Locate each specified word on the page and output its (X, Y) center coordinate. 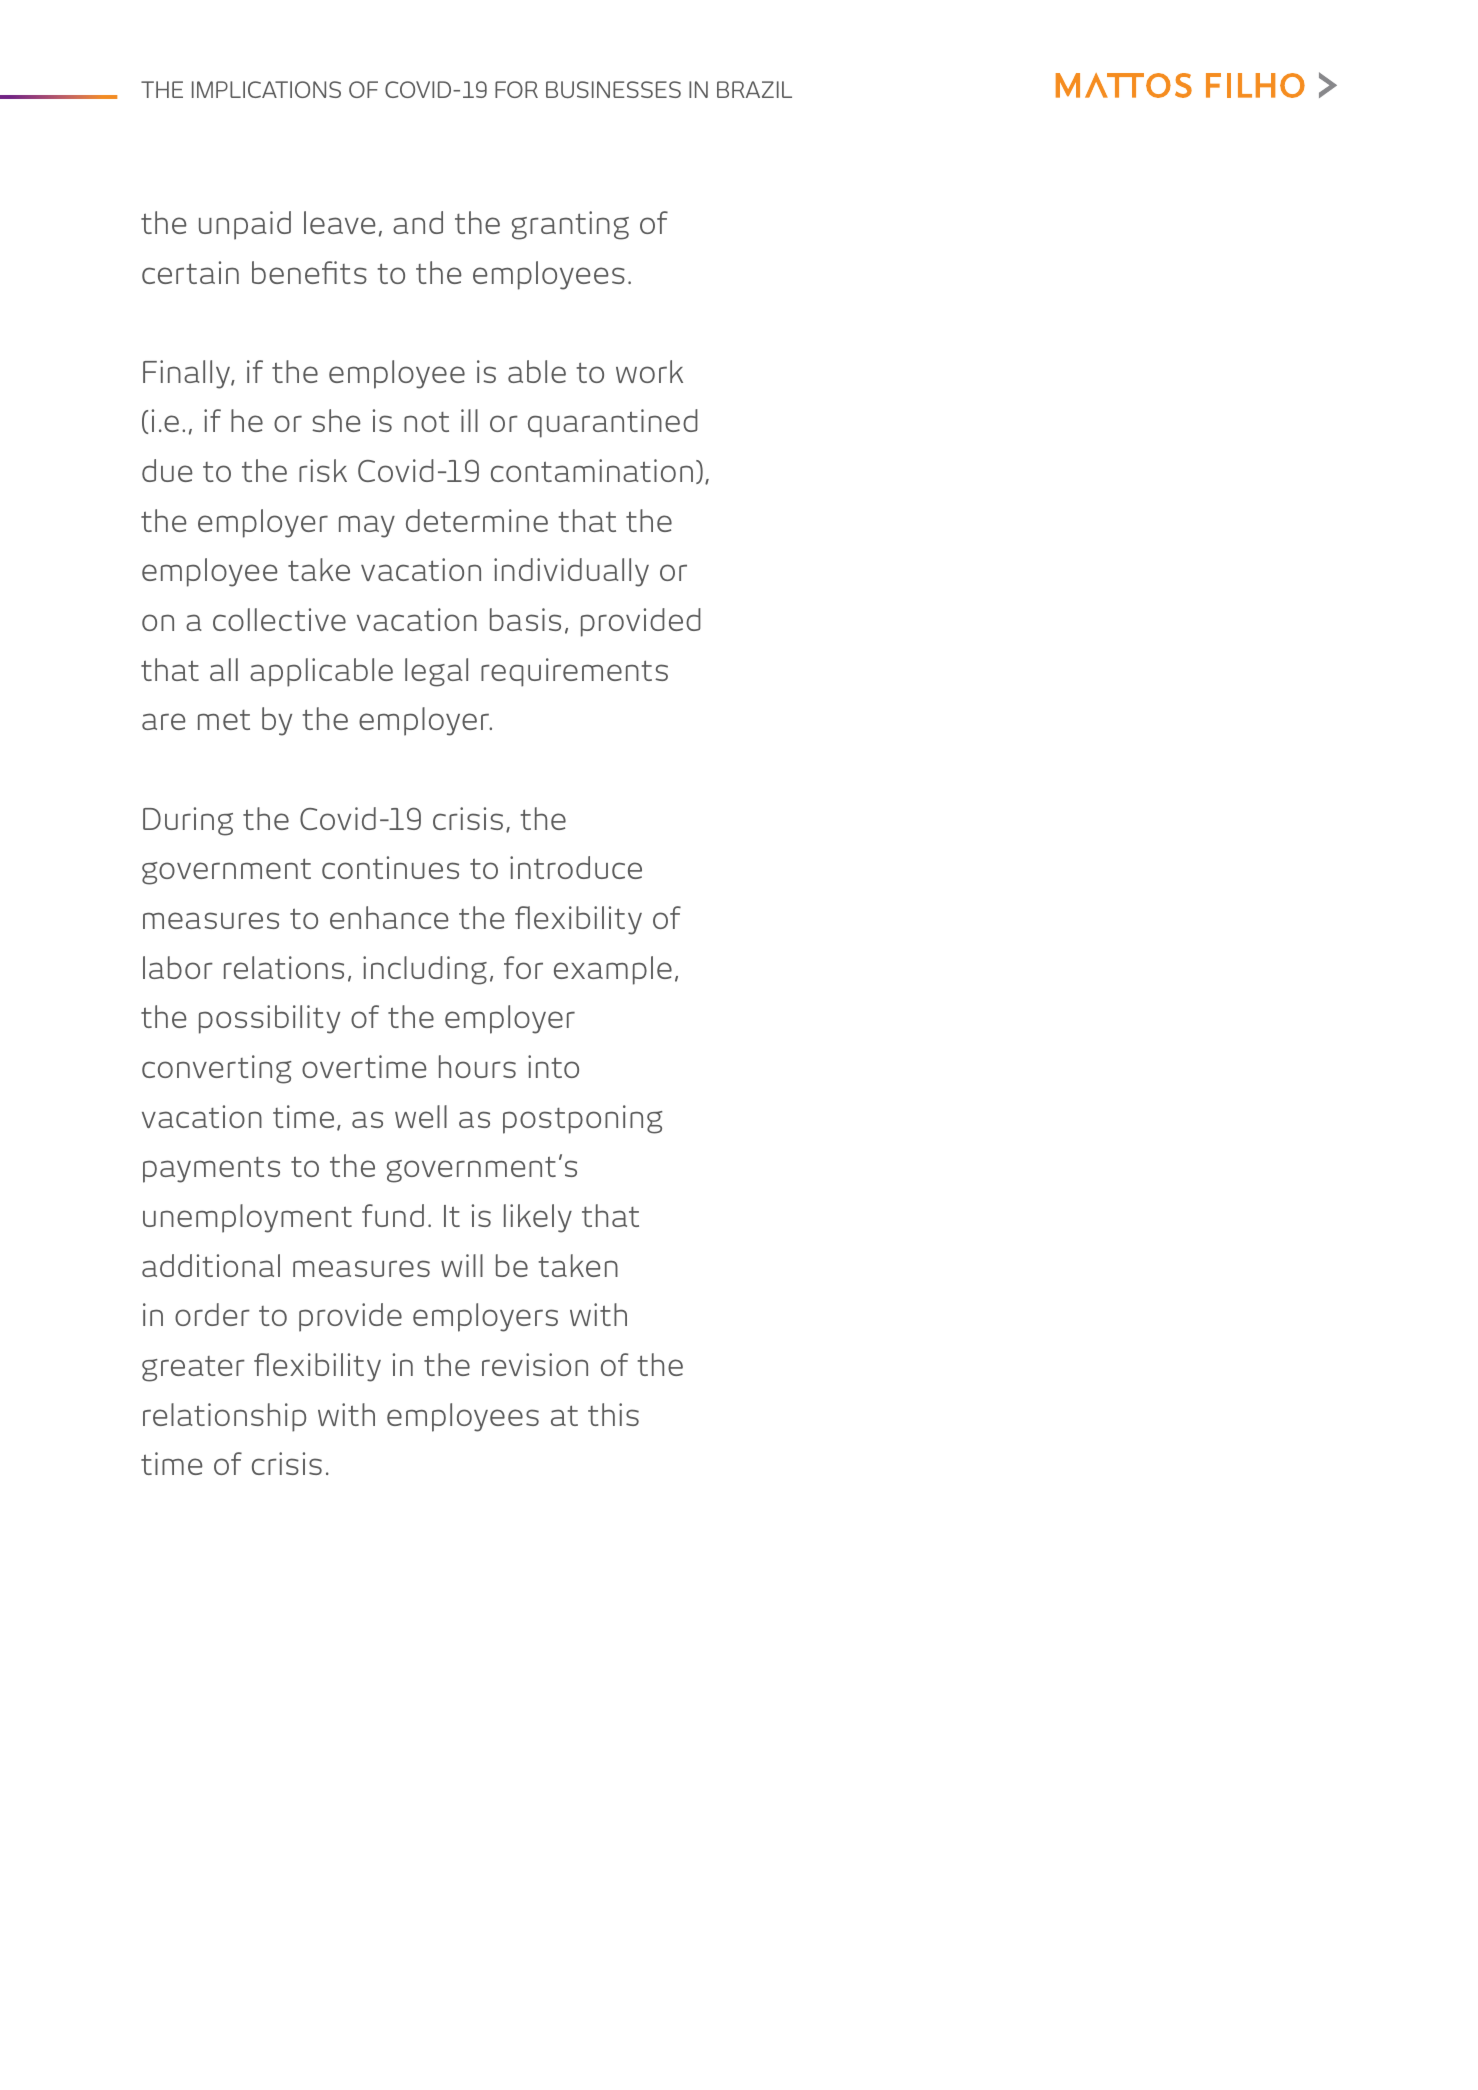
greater (193, 1369)
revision (535, 1364)
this (613, 1414)
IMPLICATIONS (266, 89)
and (418, 222)
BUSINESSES (613, 89)
